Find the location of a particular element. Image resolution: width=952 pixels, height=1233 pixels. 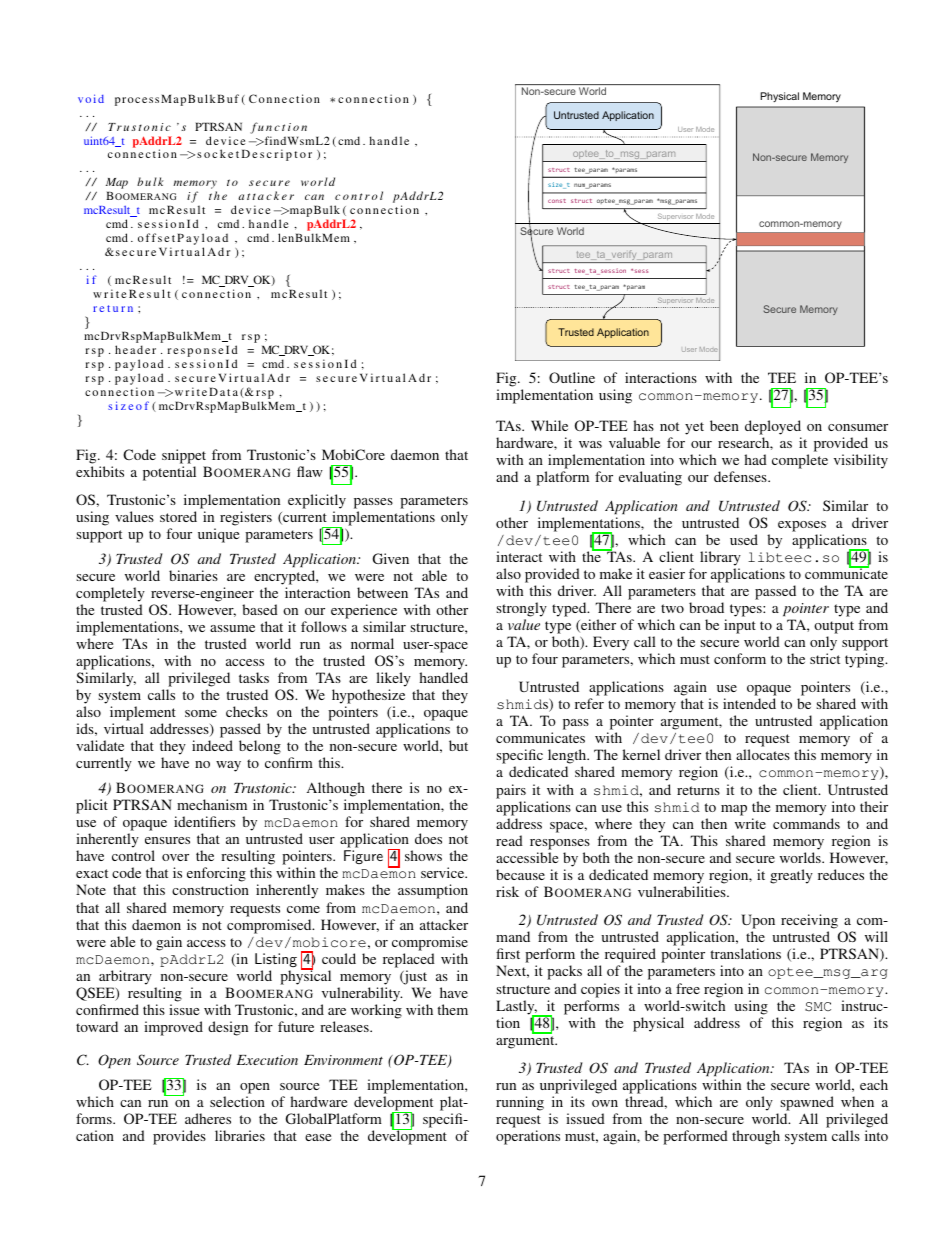

assume is located at coordinates (232, 628).
